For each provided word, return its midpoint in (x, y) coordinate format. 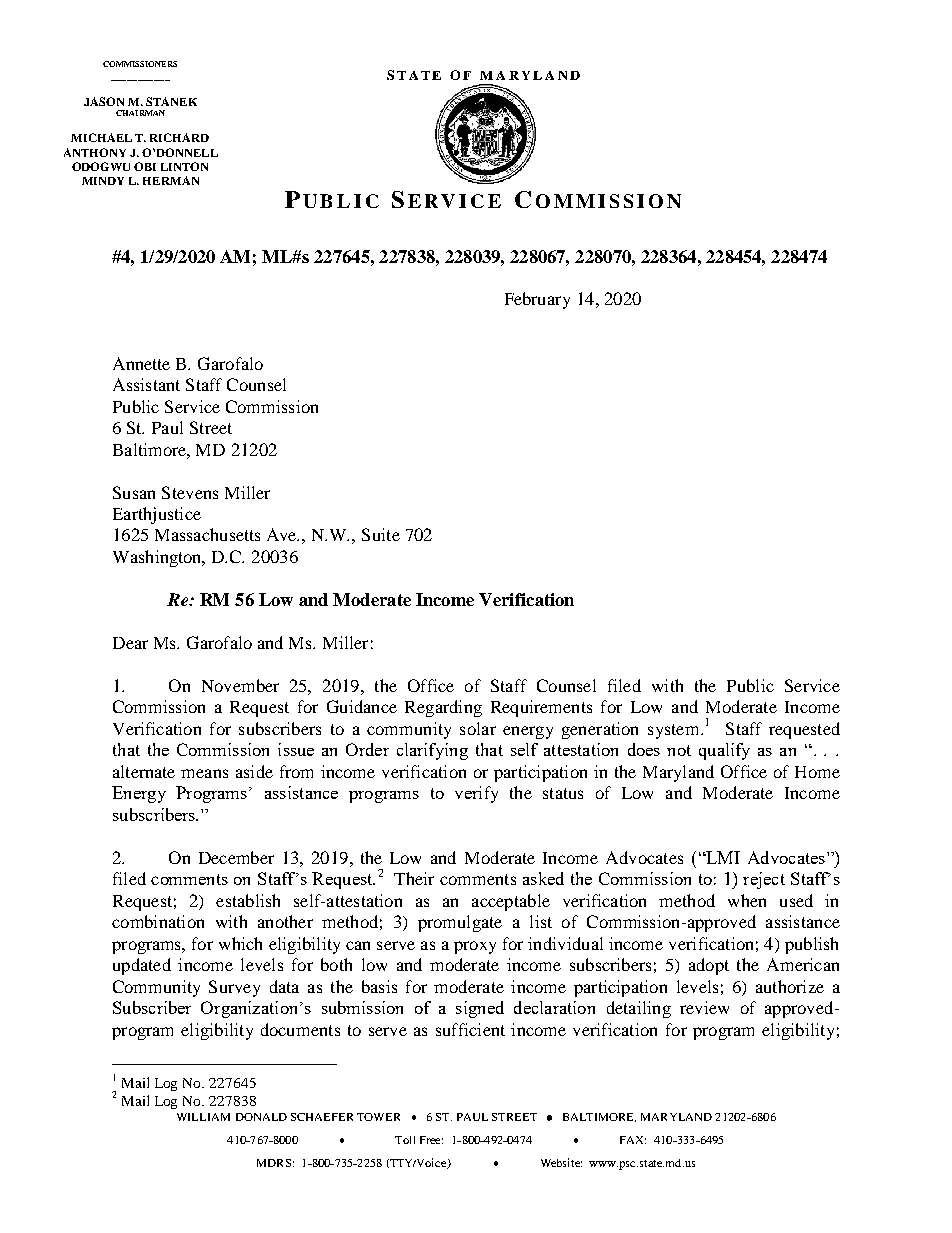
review (704, 1007)
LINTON (184, 166)
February (537, 300)
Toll (405, 1140)
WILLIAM (203, 1117)
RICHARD (179, 137)
